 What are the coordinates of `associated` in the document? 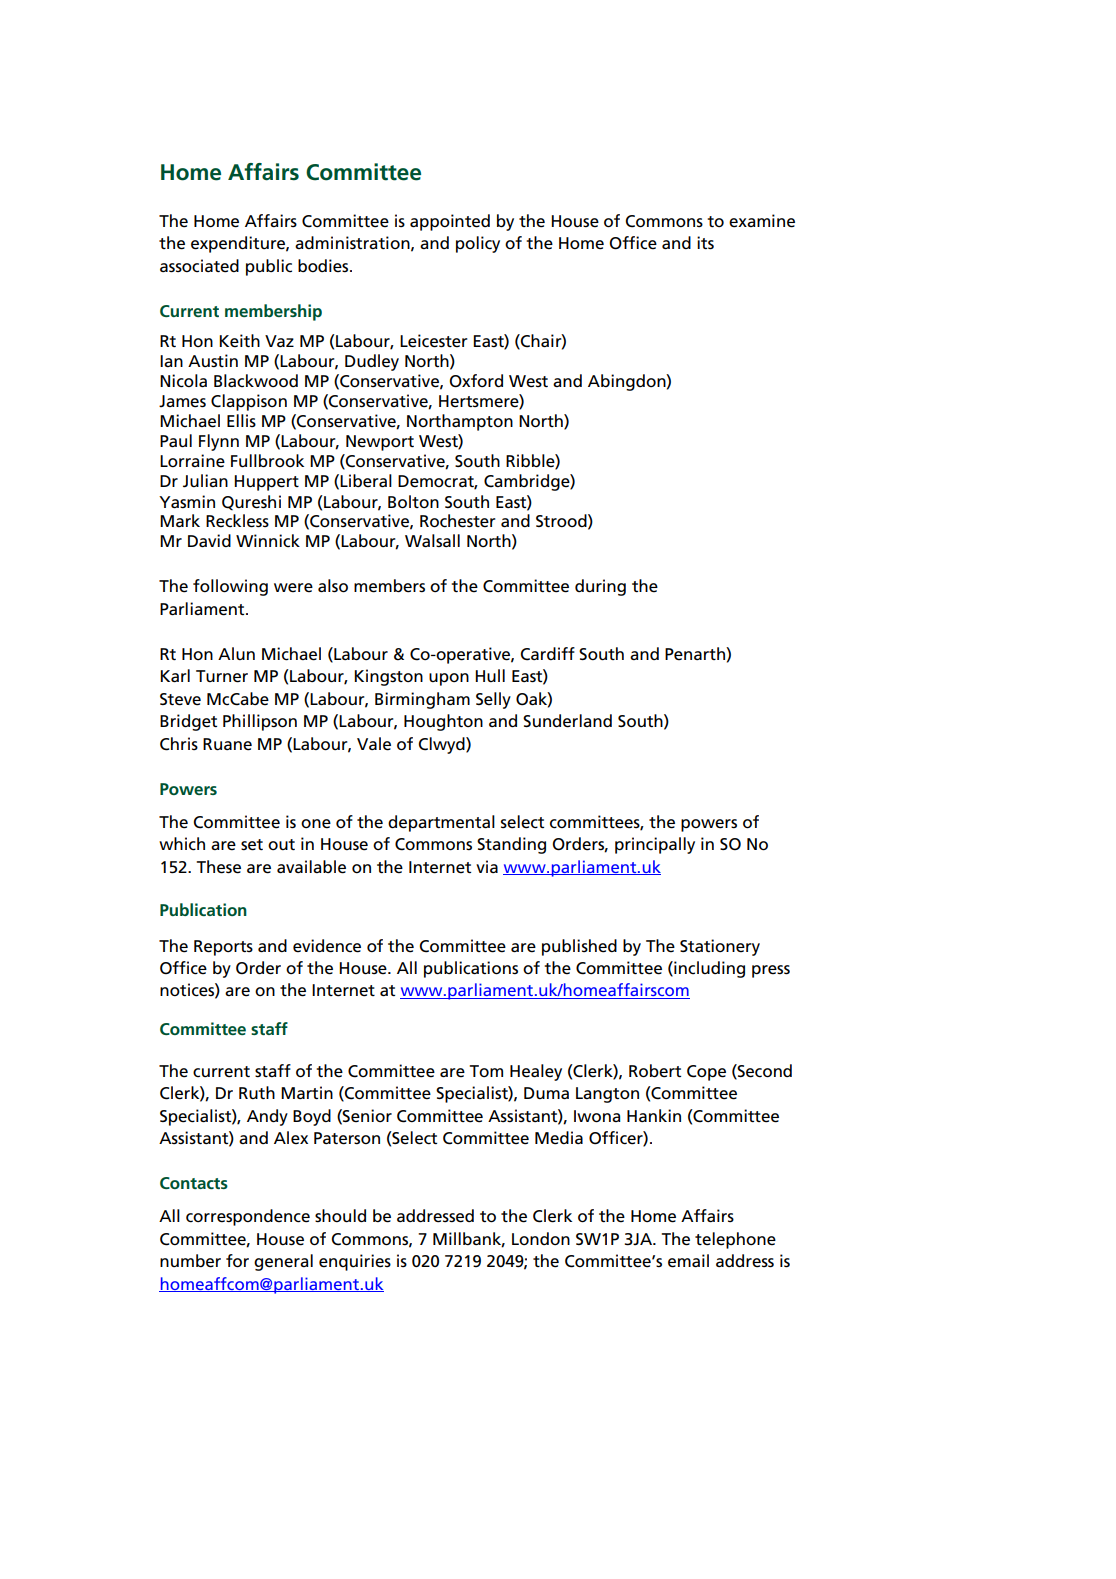 It's located at (199, 266).
